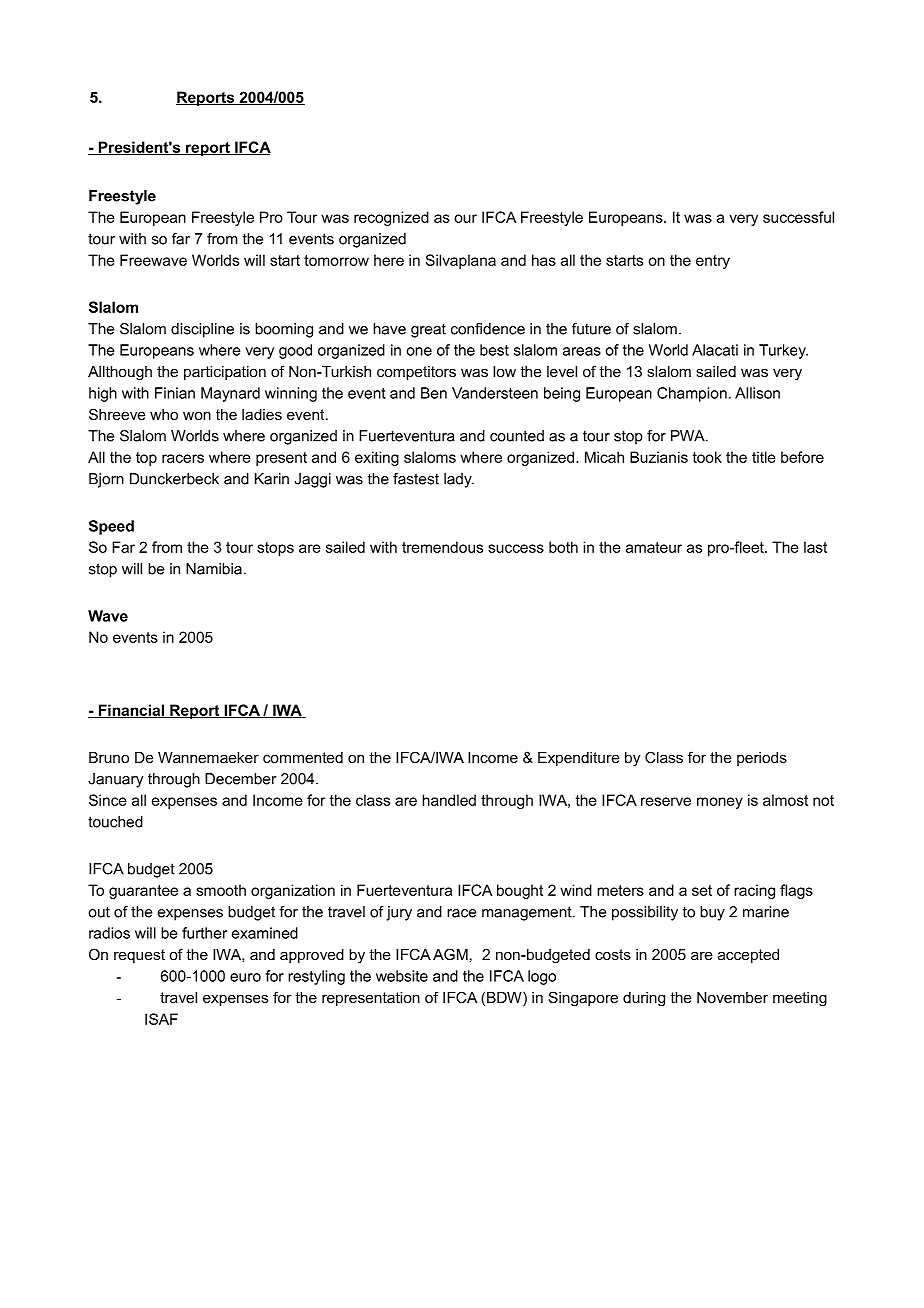 The height and width of the screenshot is (1308, 924). Describe the element at coordinates (106, 480) in the screenshot. I see `Bjorn` at that location.
